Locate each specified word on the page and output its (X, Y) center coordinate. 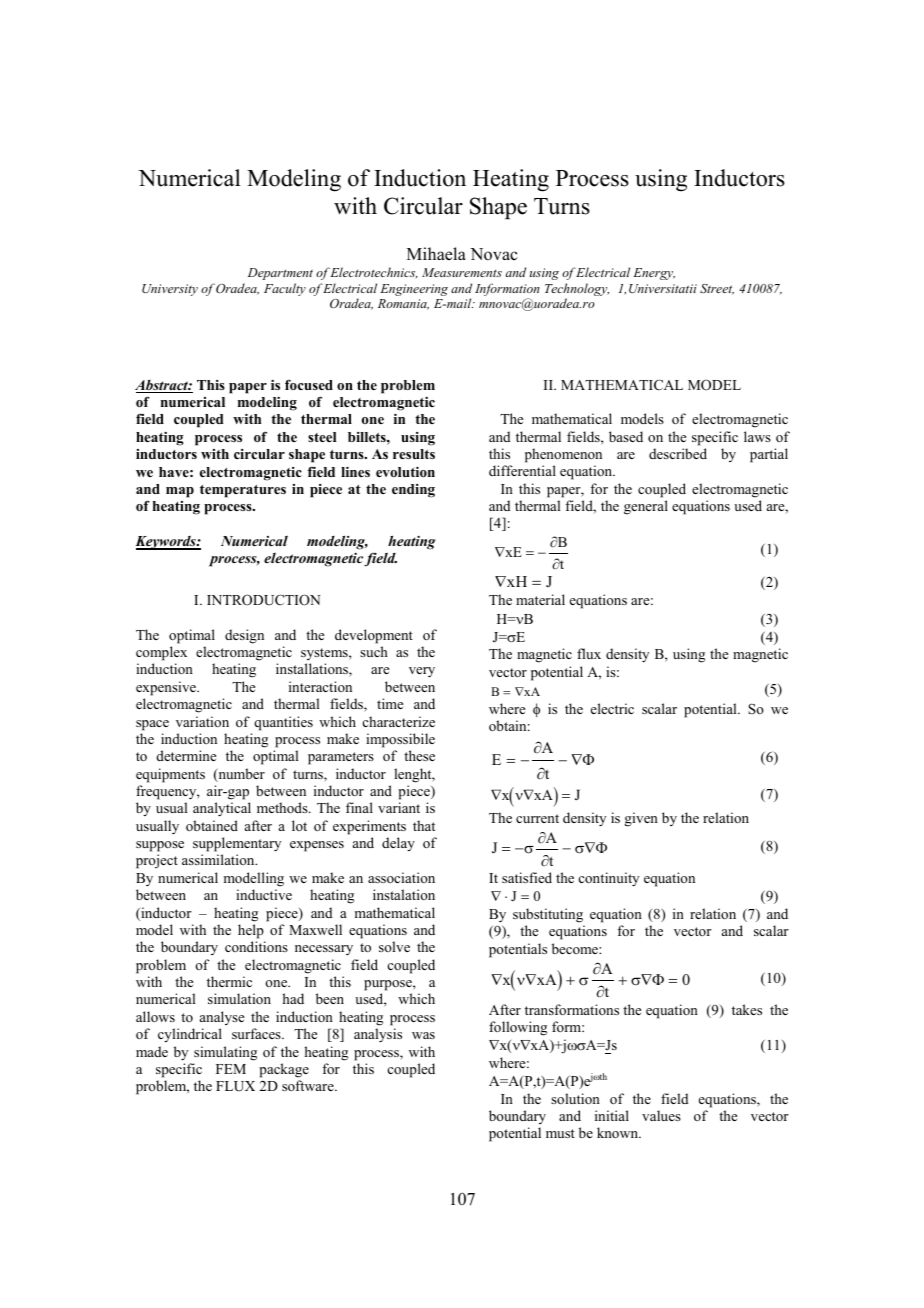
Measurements (462, 272)
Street (717, 289)
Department (280, 274)
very (422, 672)
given (641, 819)
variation (202, 721)
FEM (231, 1069)
